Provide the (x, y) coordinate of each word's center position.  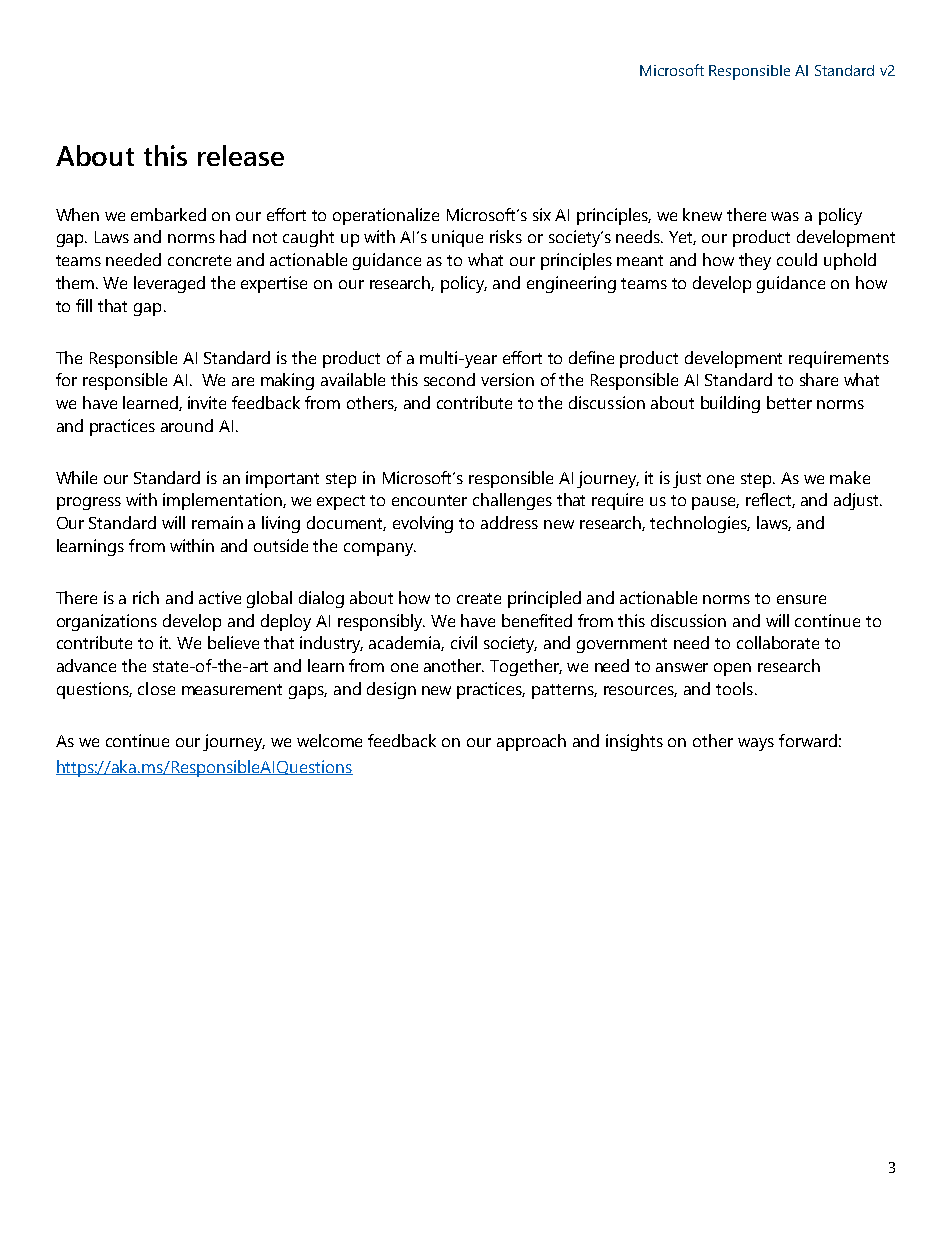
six (542, 214)
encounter (429, 500)
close (156, 688)
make (850, 477)
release (241, 155)
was (785, 216)
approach (531, 742)
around (187, 425)
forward (808, 740)
